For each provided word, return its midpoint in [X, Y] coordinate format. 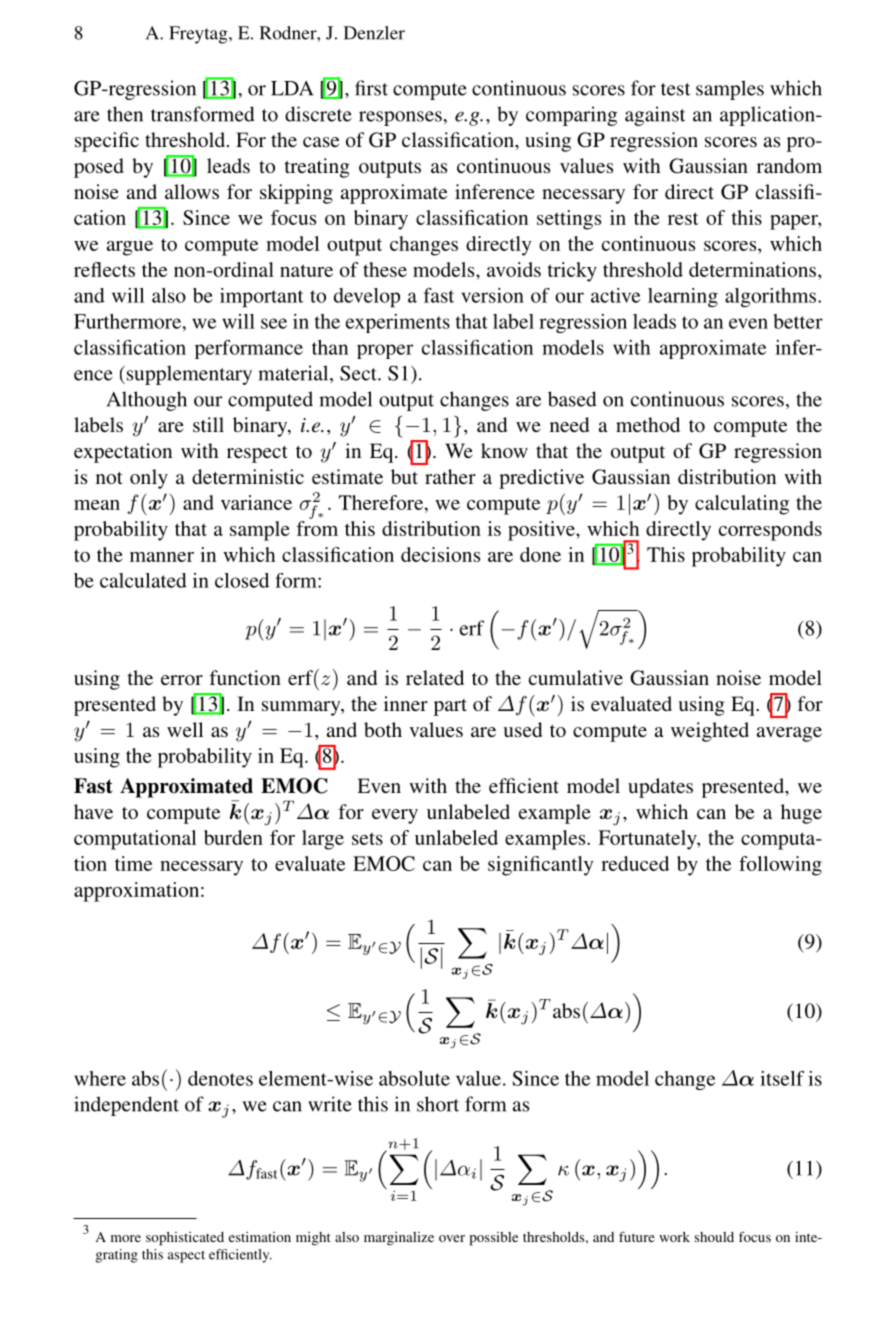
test [675, 89]
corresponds [770, 531]
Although [147, 401]
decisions [440, 554]
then [125, 114]
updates [660, 788]
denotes [220, 1078]
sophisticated [185, 1239]
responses [400, 118]
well [185, 729]
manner [162, 557]
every [395, 816]
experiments [398, 323]
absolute [414, 1078]
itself [782, 1078]
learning [683, 297]
